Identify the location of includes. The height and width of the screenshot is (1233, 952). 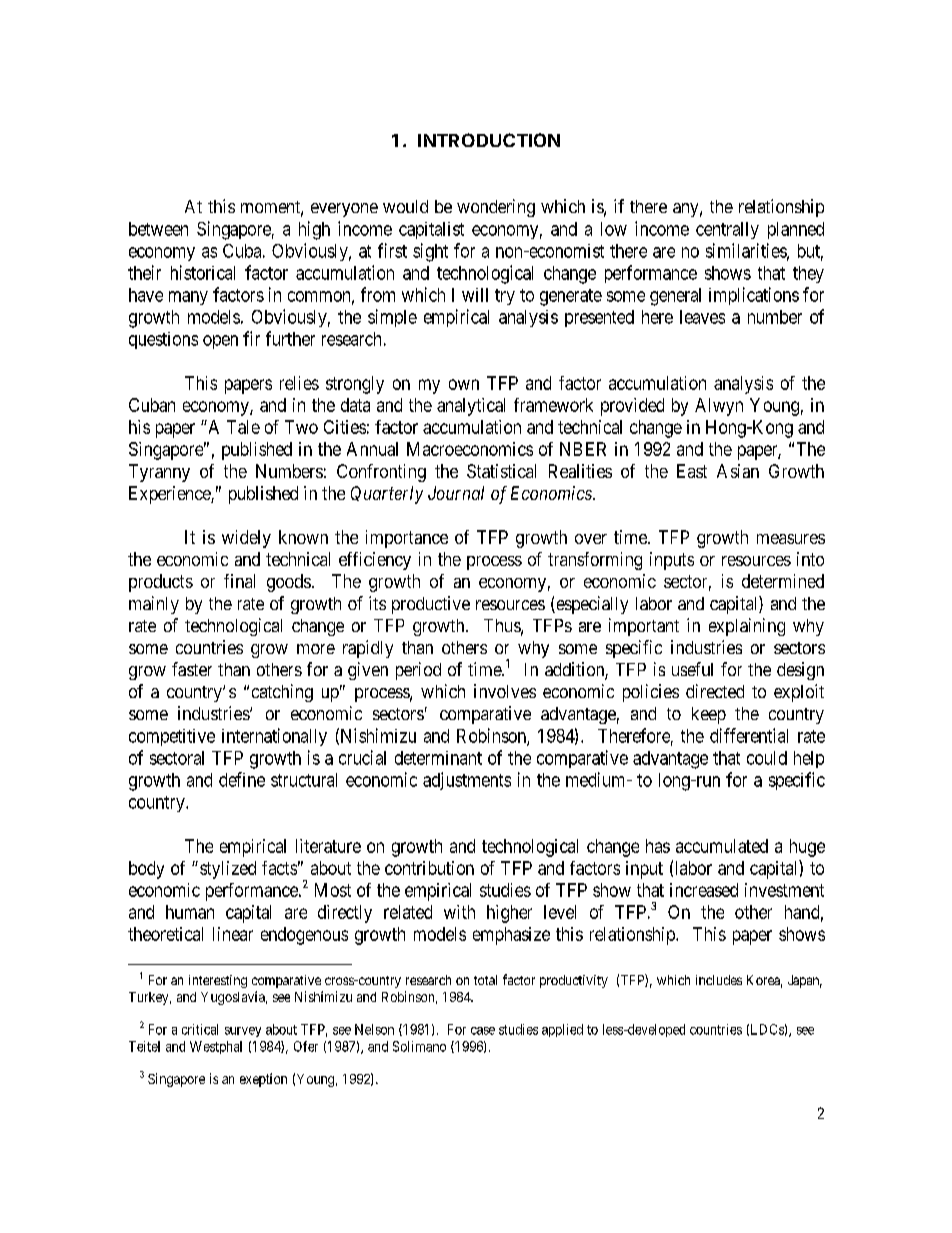
(719, 980).
